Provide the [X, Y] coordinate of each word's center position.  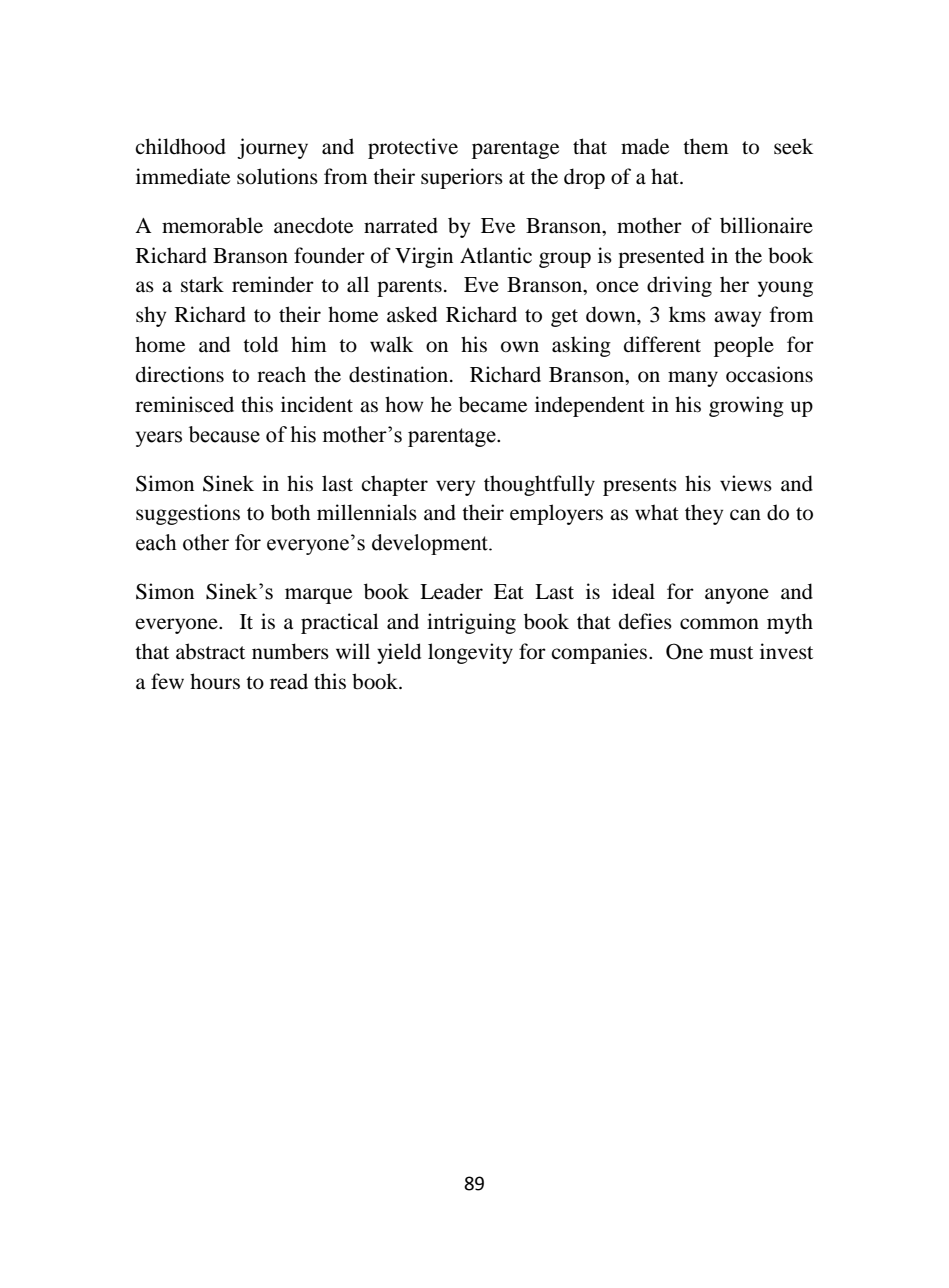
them [706, 146]
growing [746, 406]
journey [272, 148]
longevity [470, 653]
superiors [462, 178]
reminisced [184, 404]
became [493, 404]
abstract [210, 651]
